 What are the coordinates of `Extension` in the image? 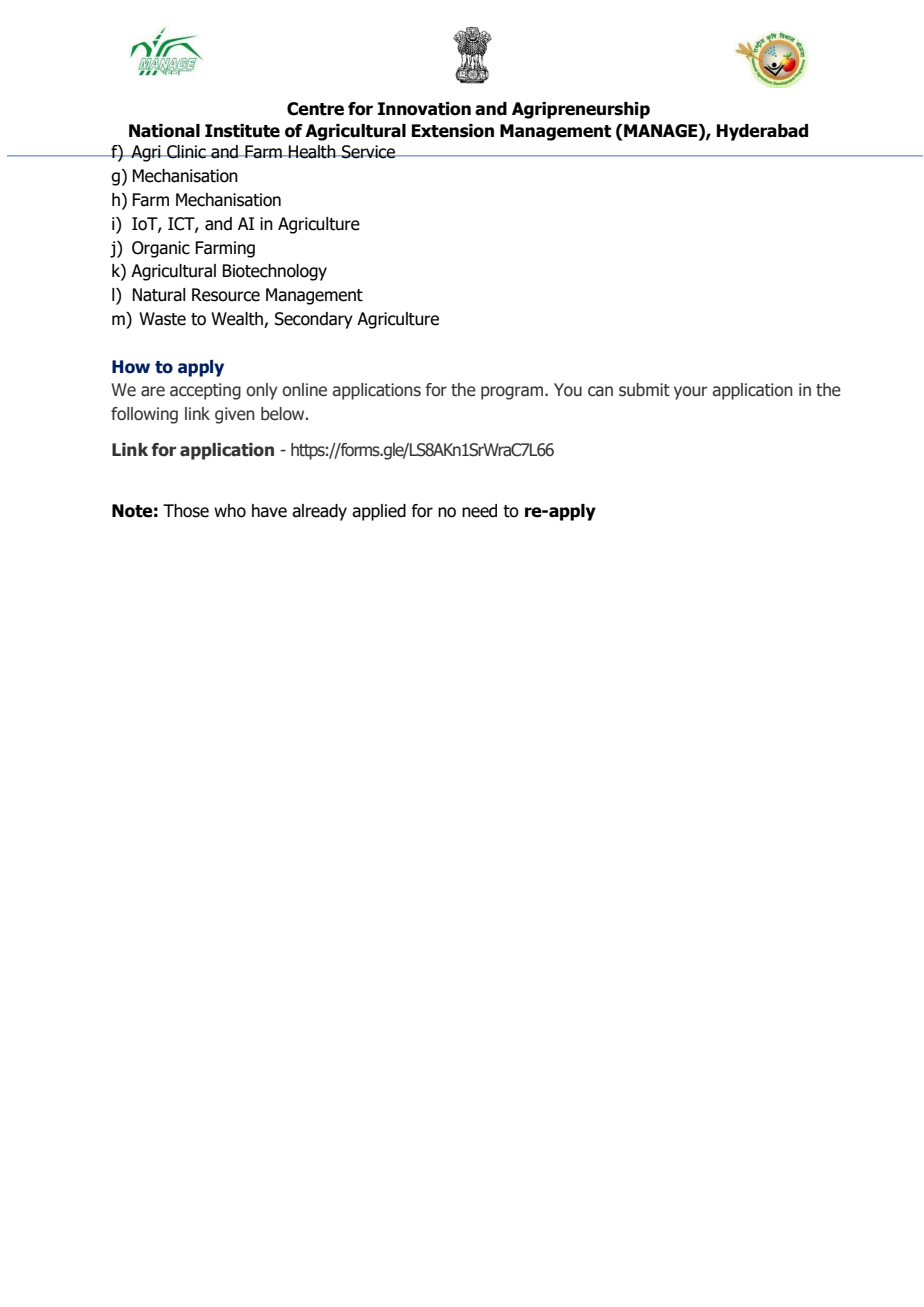 It's located at (453, 131).
